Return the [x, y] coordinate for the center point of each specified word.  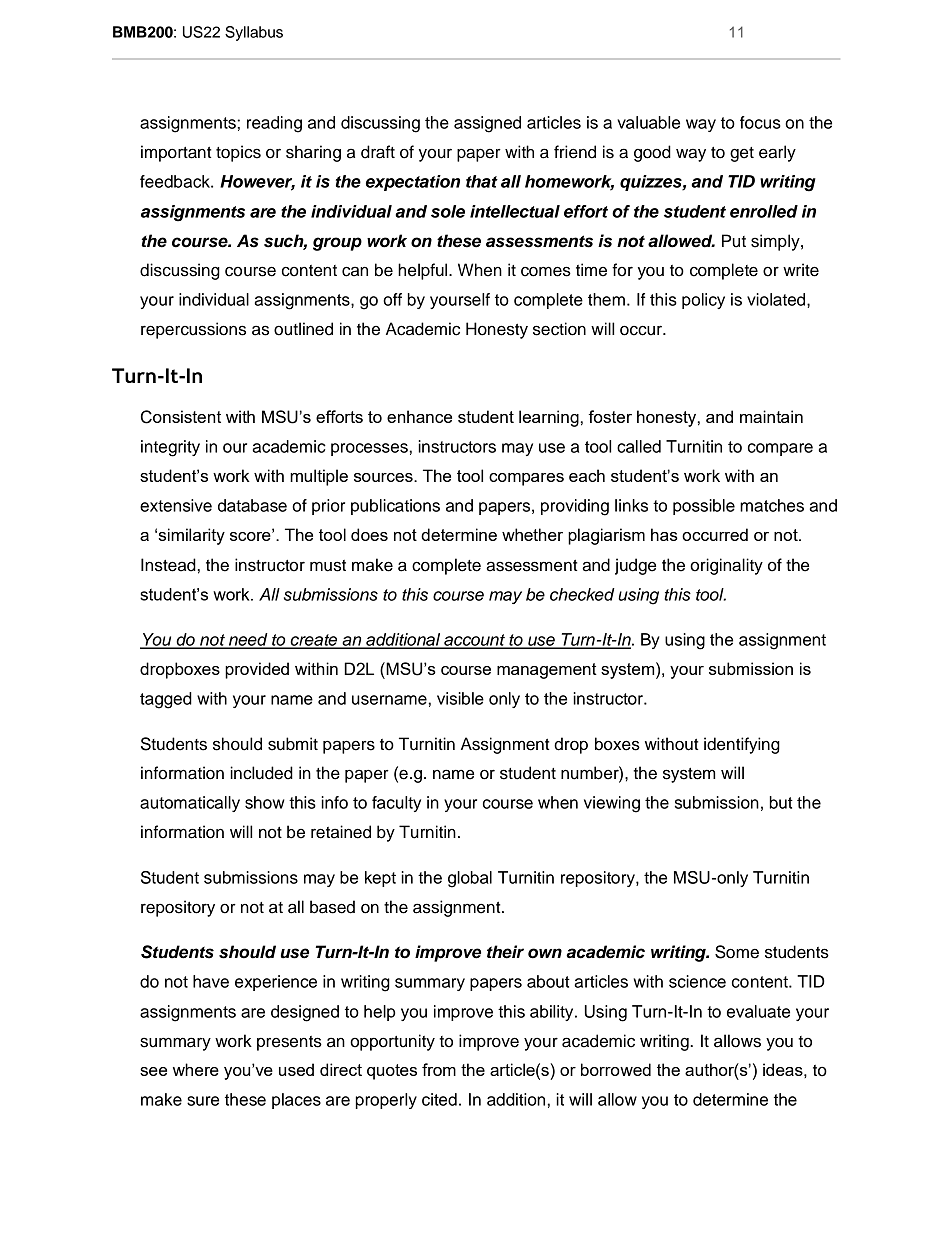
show [265, 802]
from [439, 1069]
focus [760, 122]
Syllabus [254, 33]
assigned [487, 124]
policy [703, 301]
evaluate [758, 1011]
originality [726, 566]
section [559, 329]
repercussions [193, 330]
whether [532, 534]
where [196, 1069]
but [781, 802]
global [470, 879]
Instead [168, 565]
